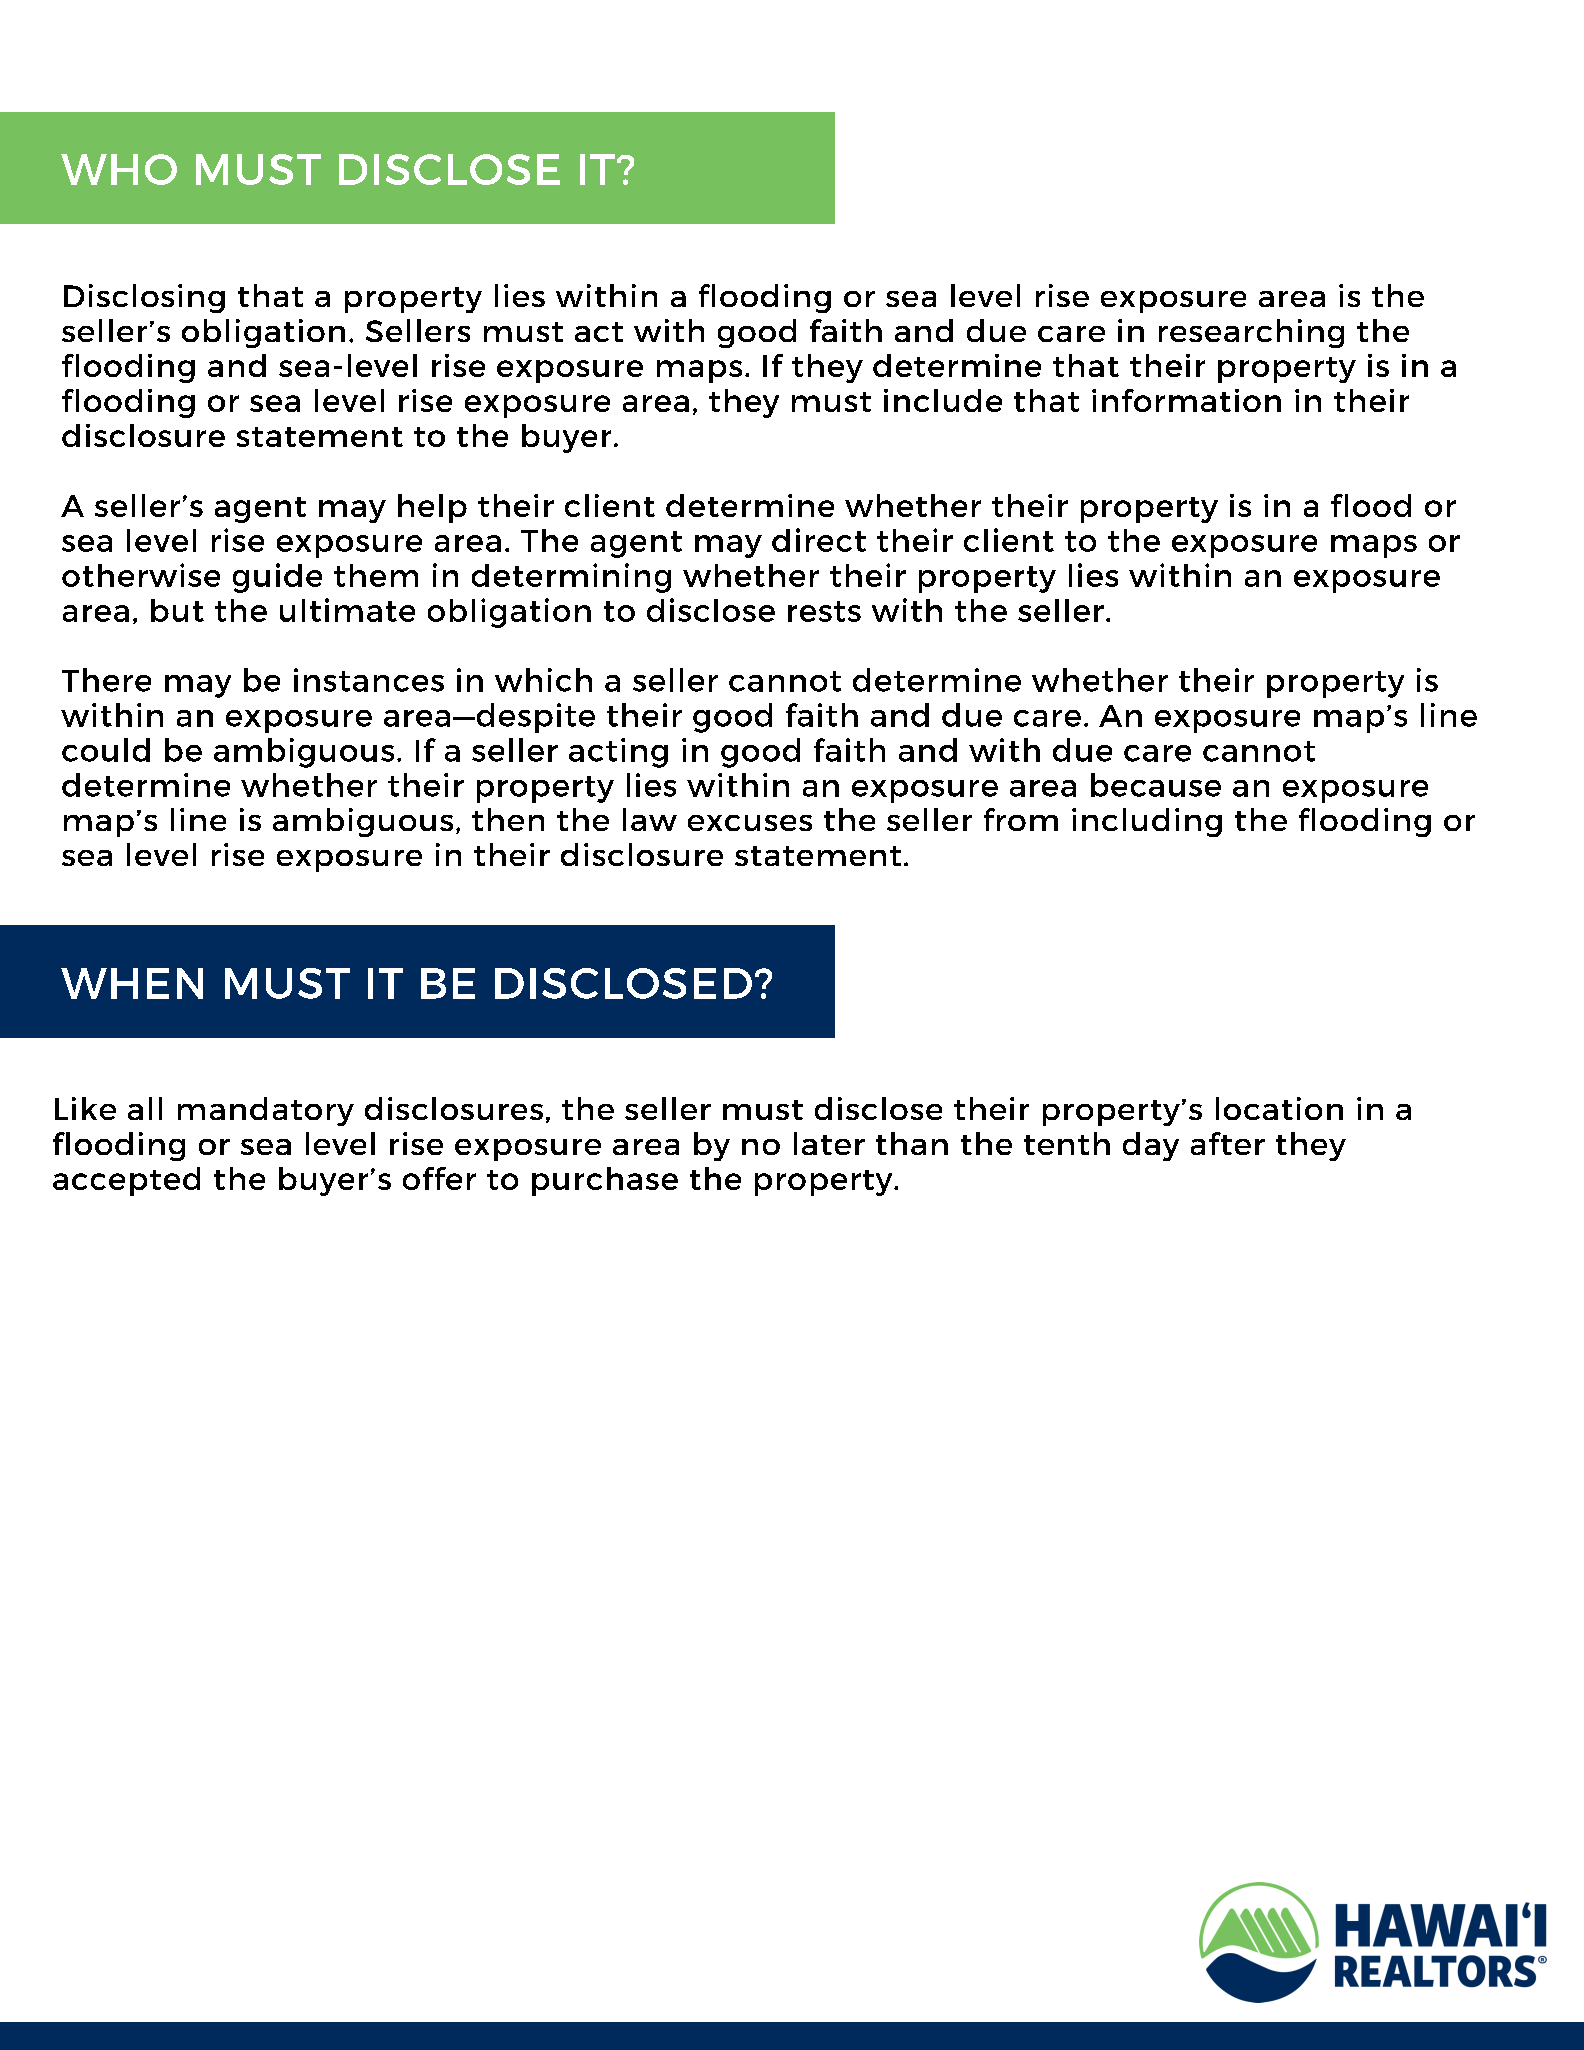 The width and height of the page is (1584, 2050). What do you see at coordinates (543, 680) in the page?
I see `which` at bounding box center [543, 680].
